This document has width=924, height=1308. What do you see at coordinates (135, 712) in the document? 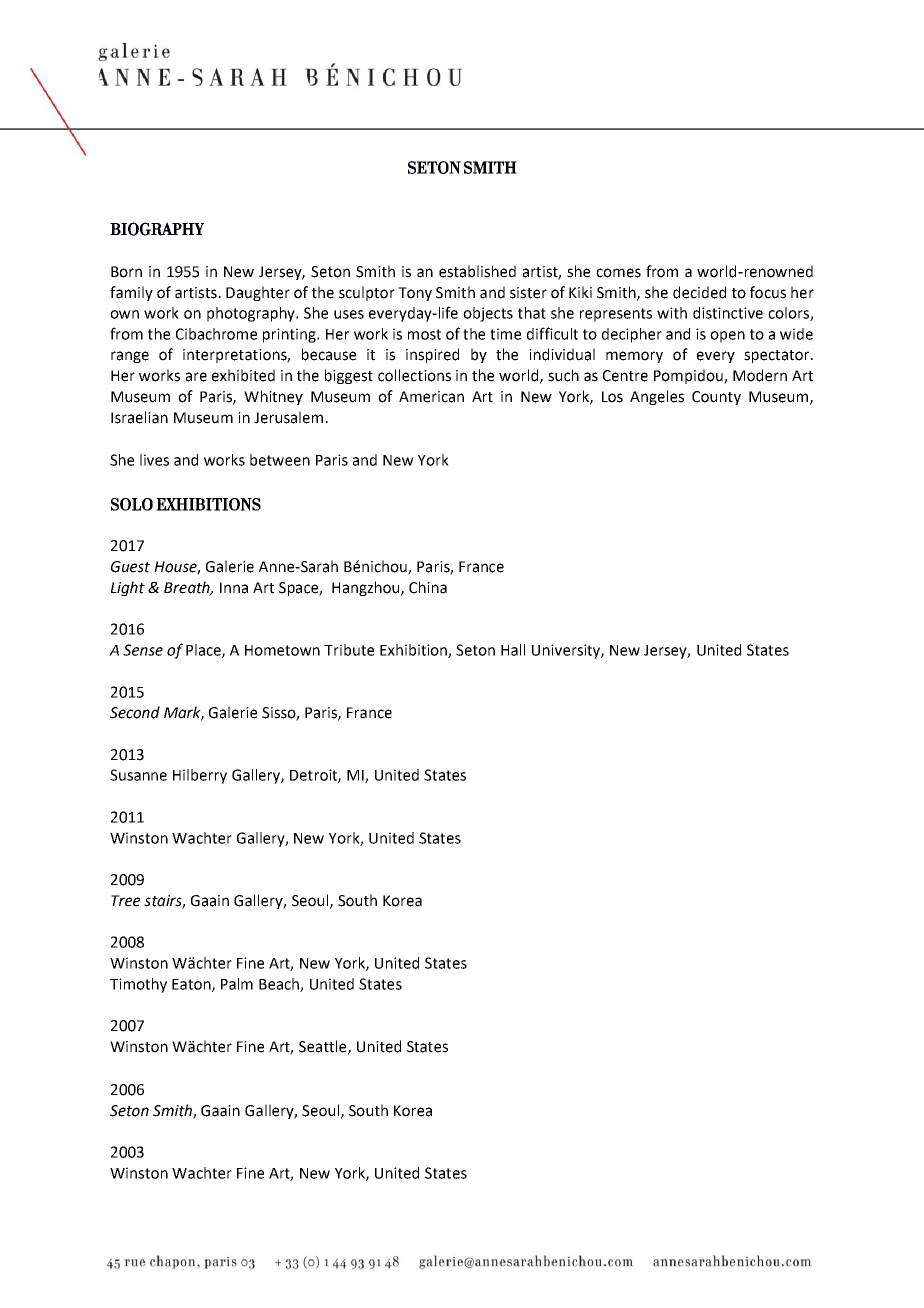
I see `Second` at bounding box center [135, 712].
